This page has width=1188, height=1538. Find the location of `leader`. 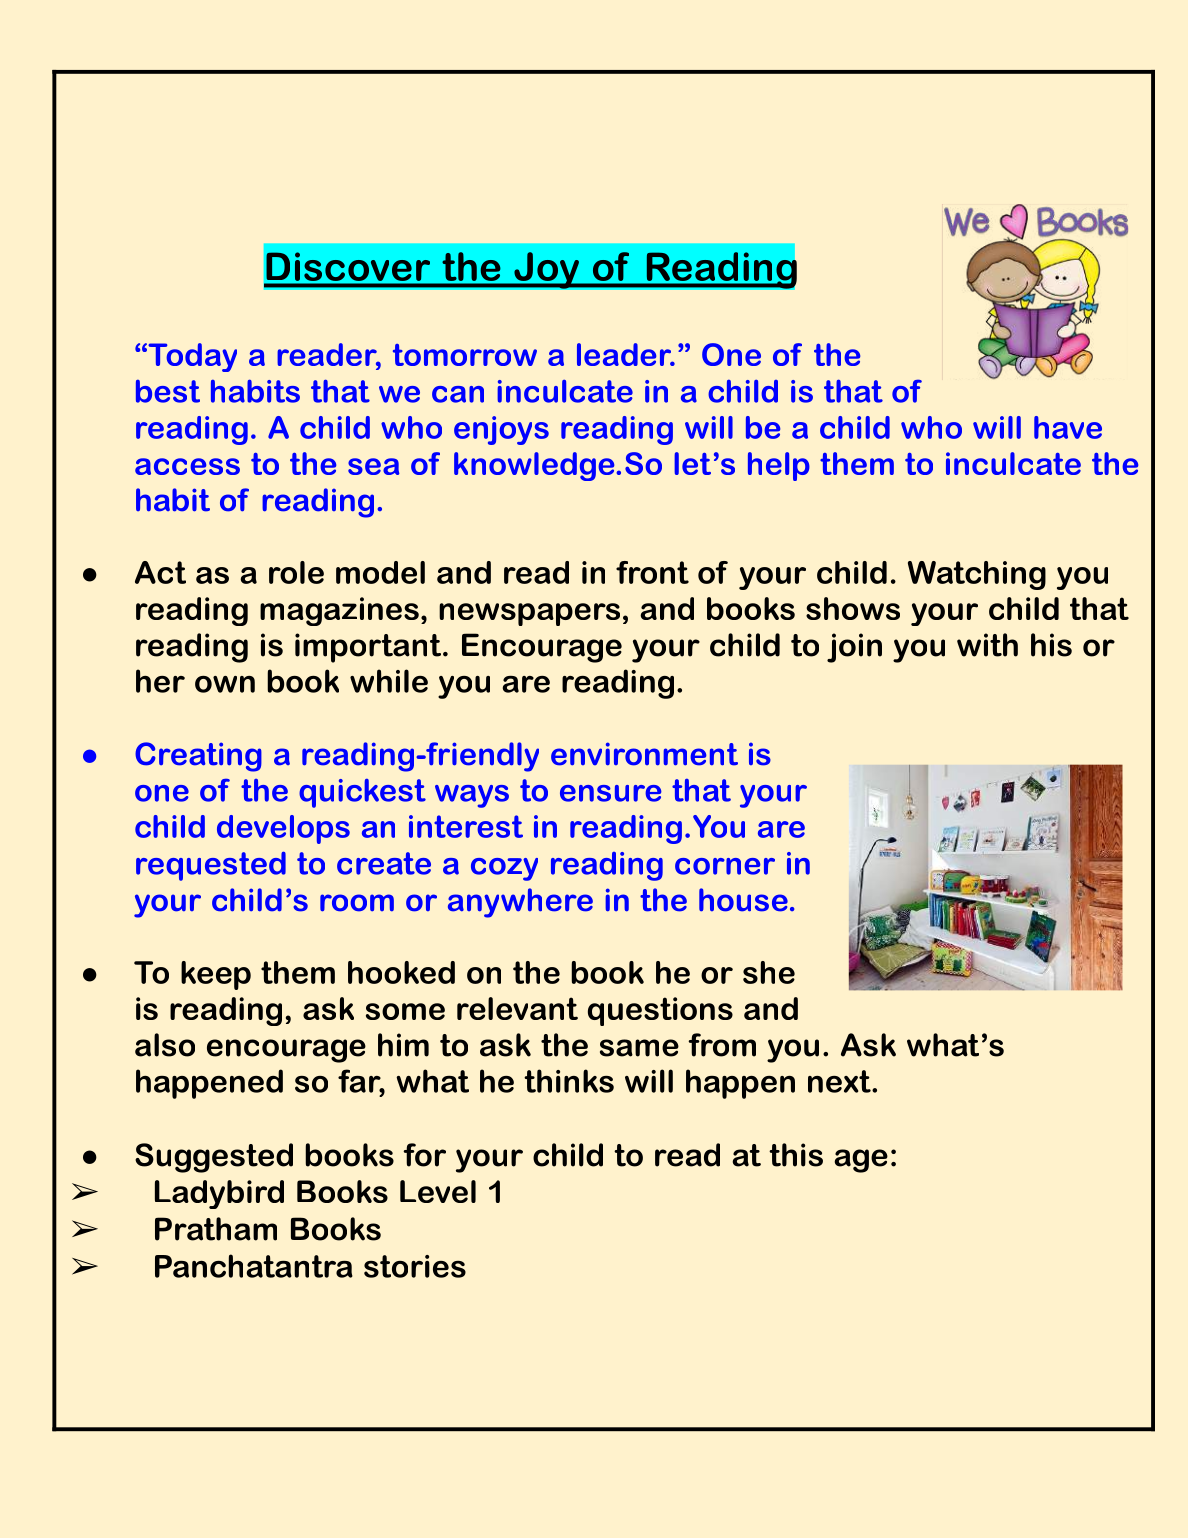

leader is located at coordinates (625, 354).
